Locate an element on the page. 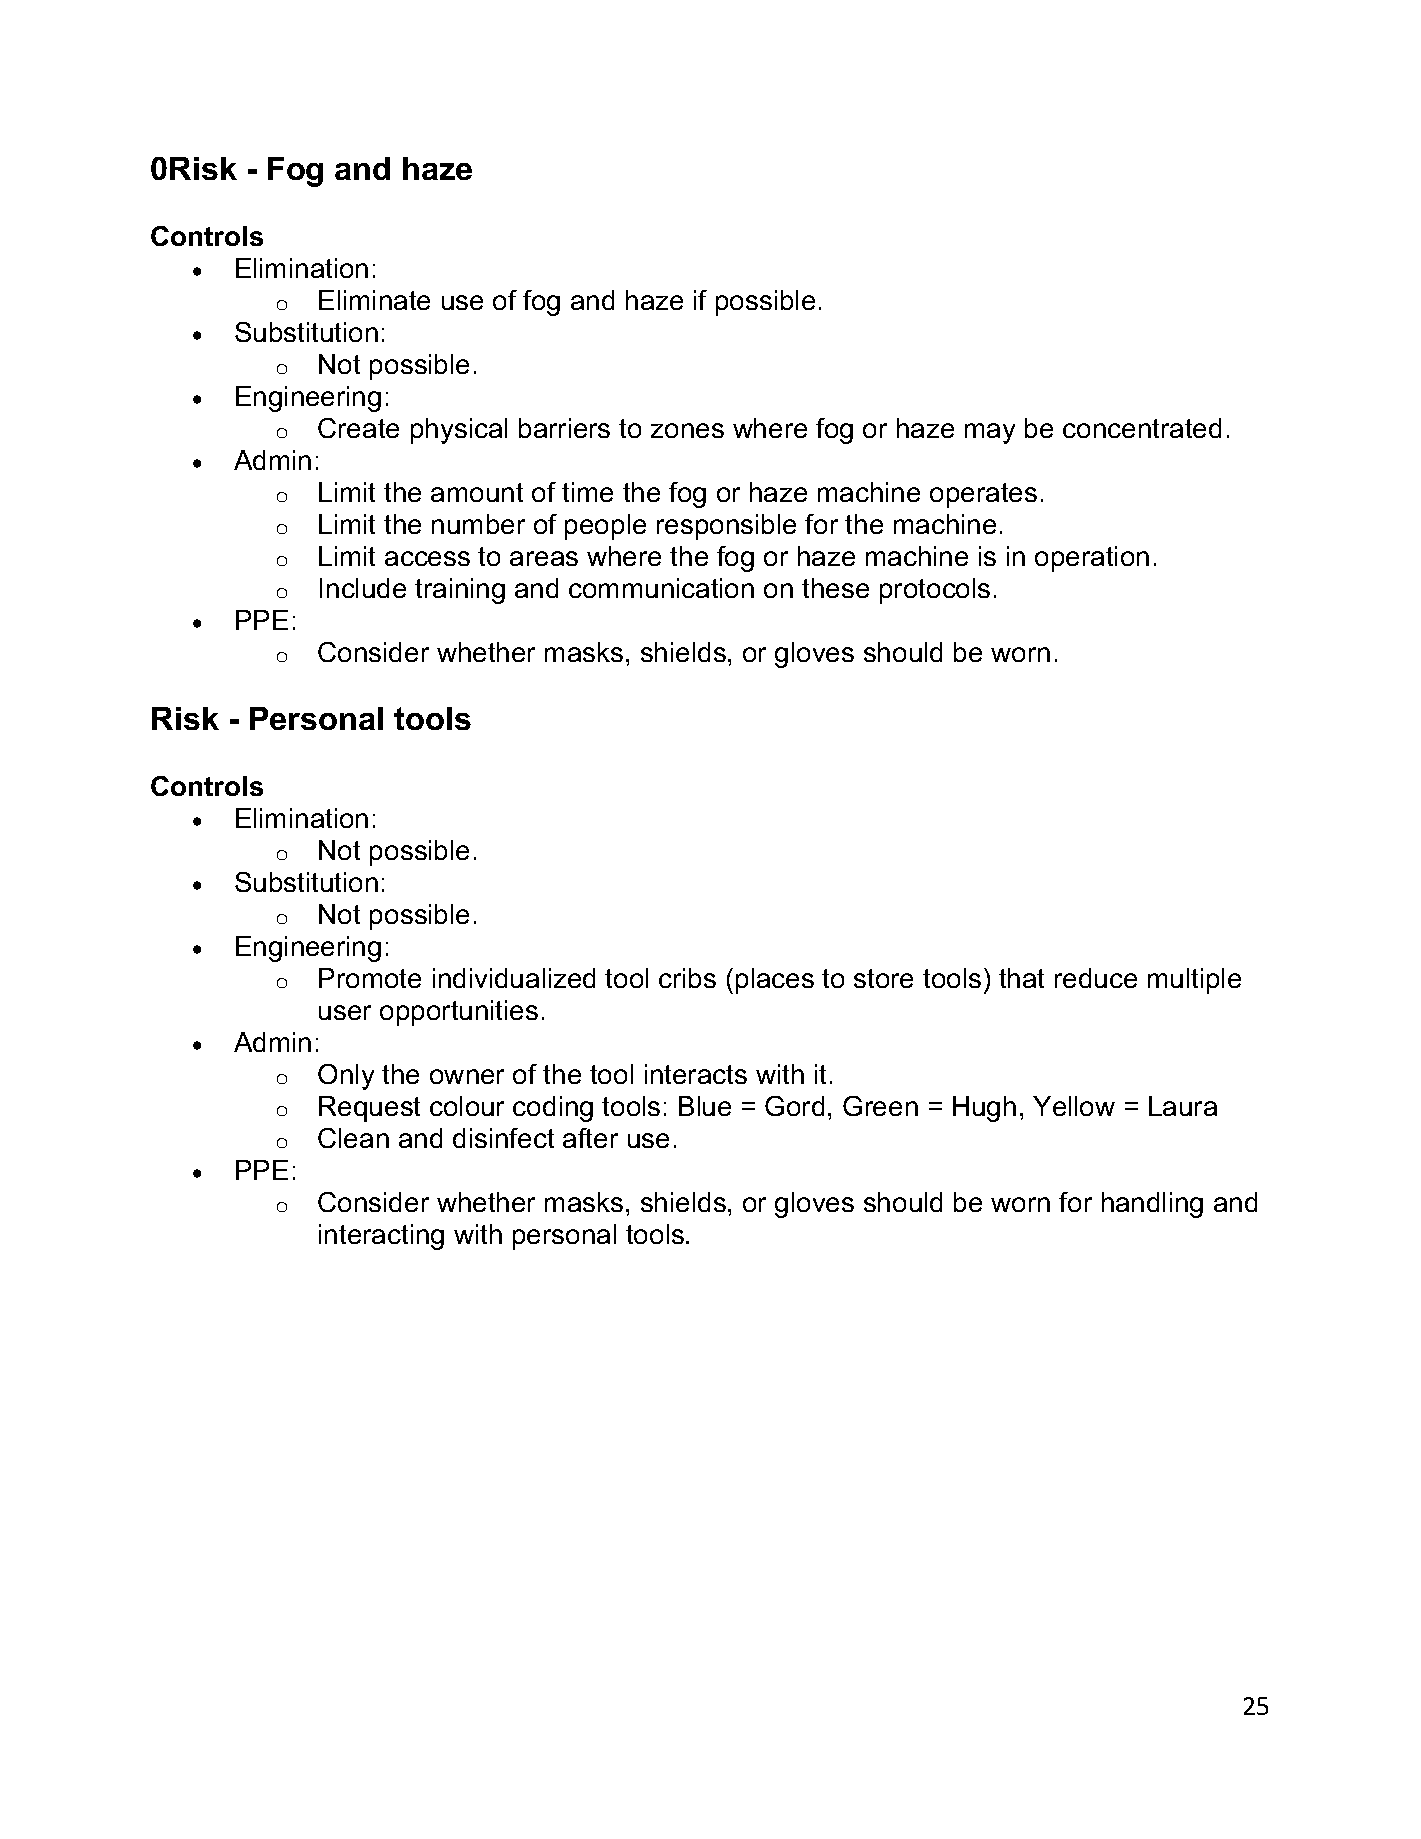  zones is located at coordinates (687, 430).
